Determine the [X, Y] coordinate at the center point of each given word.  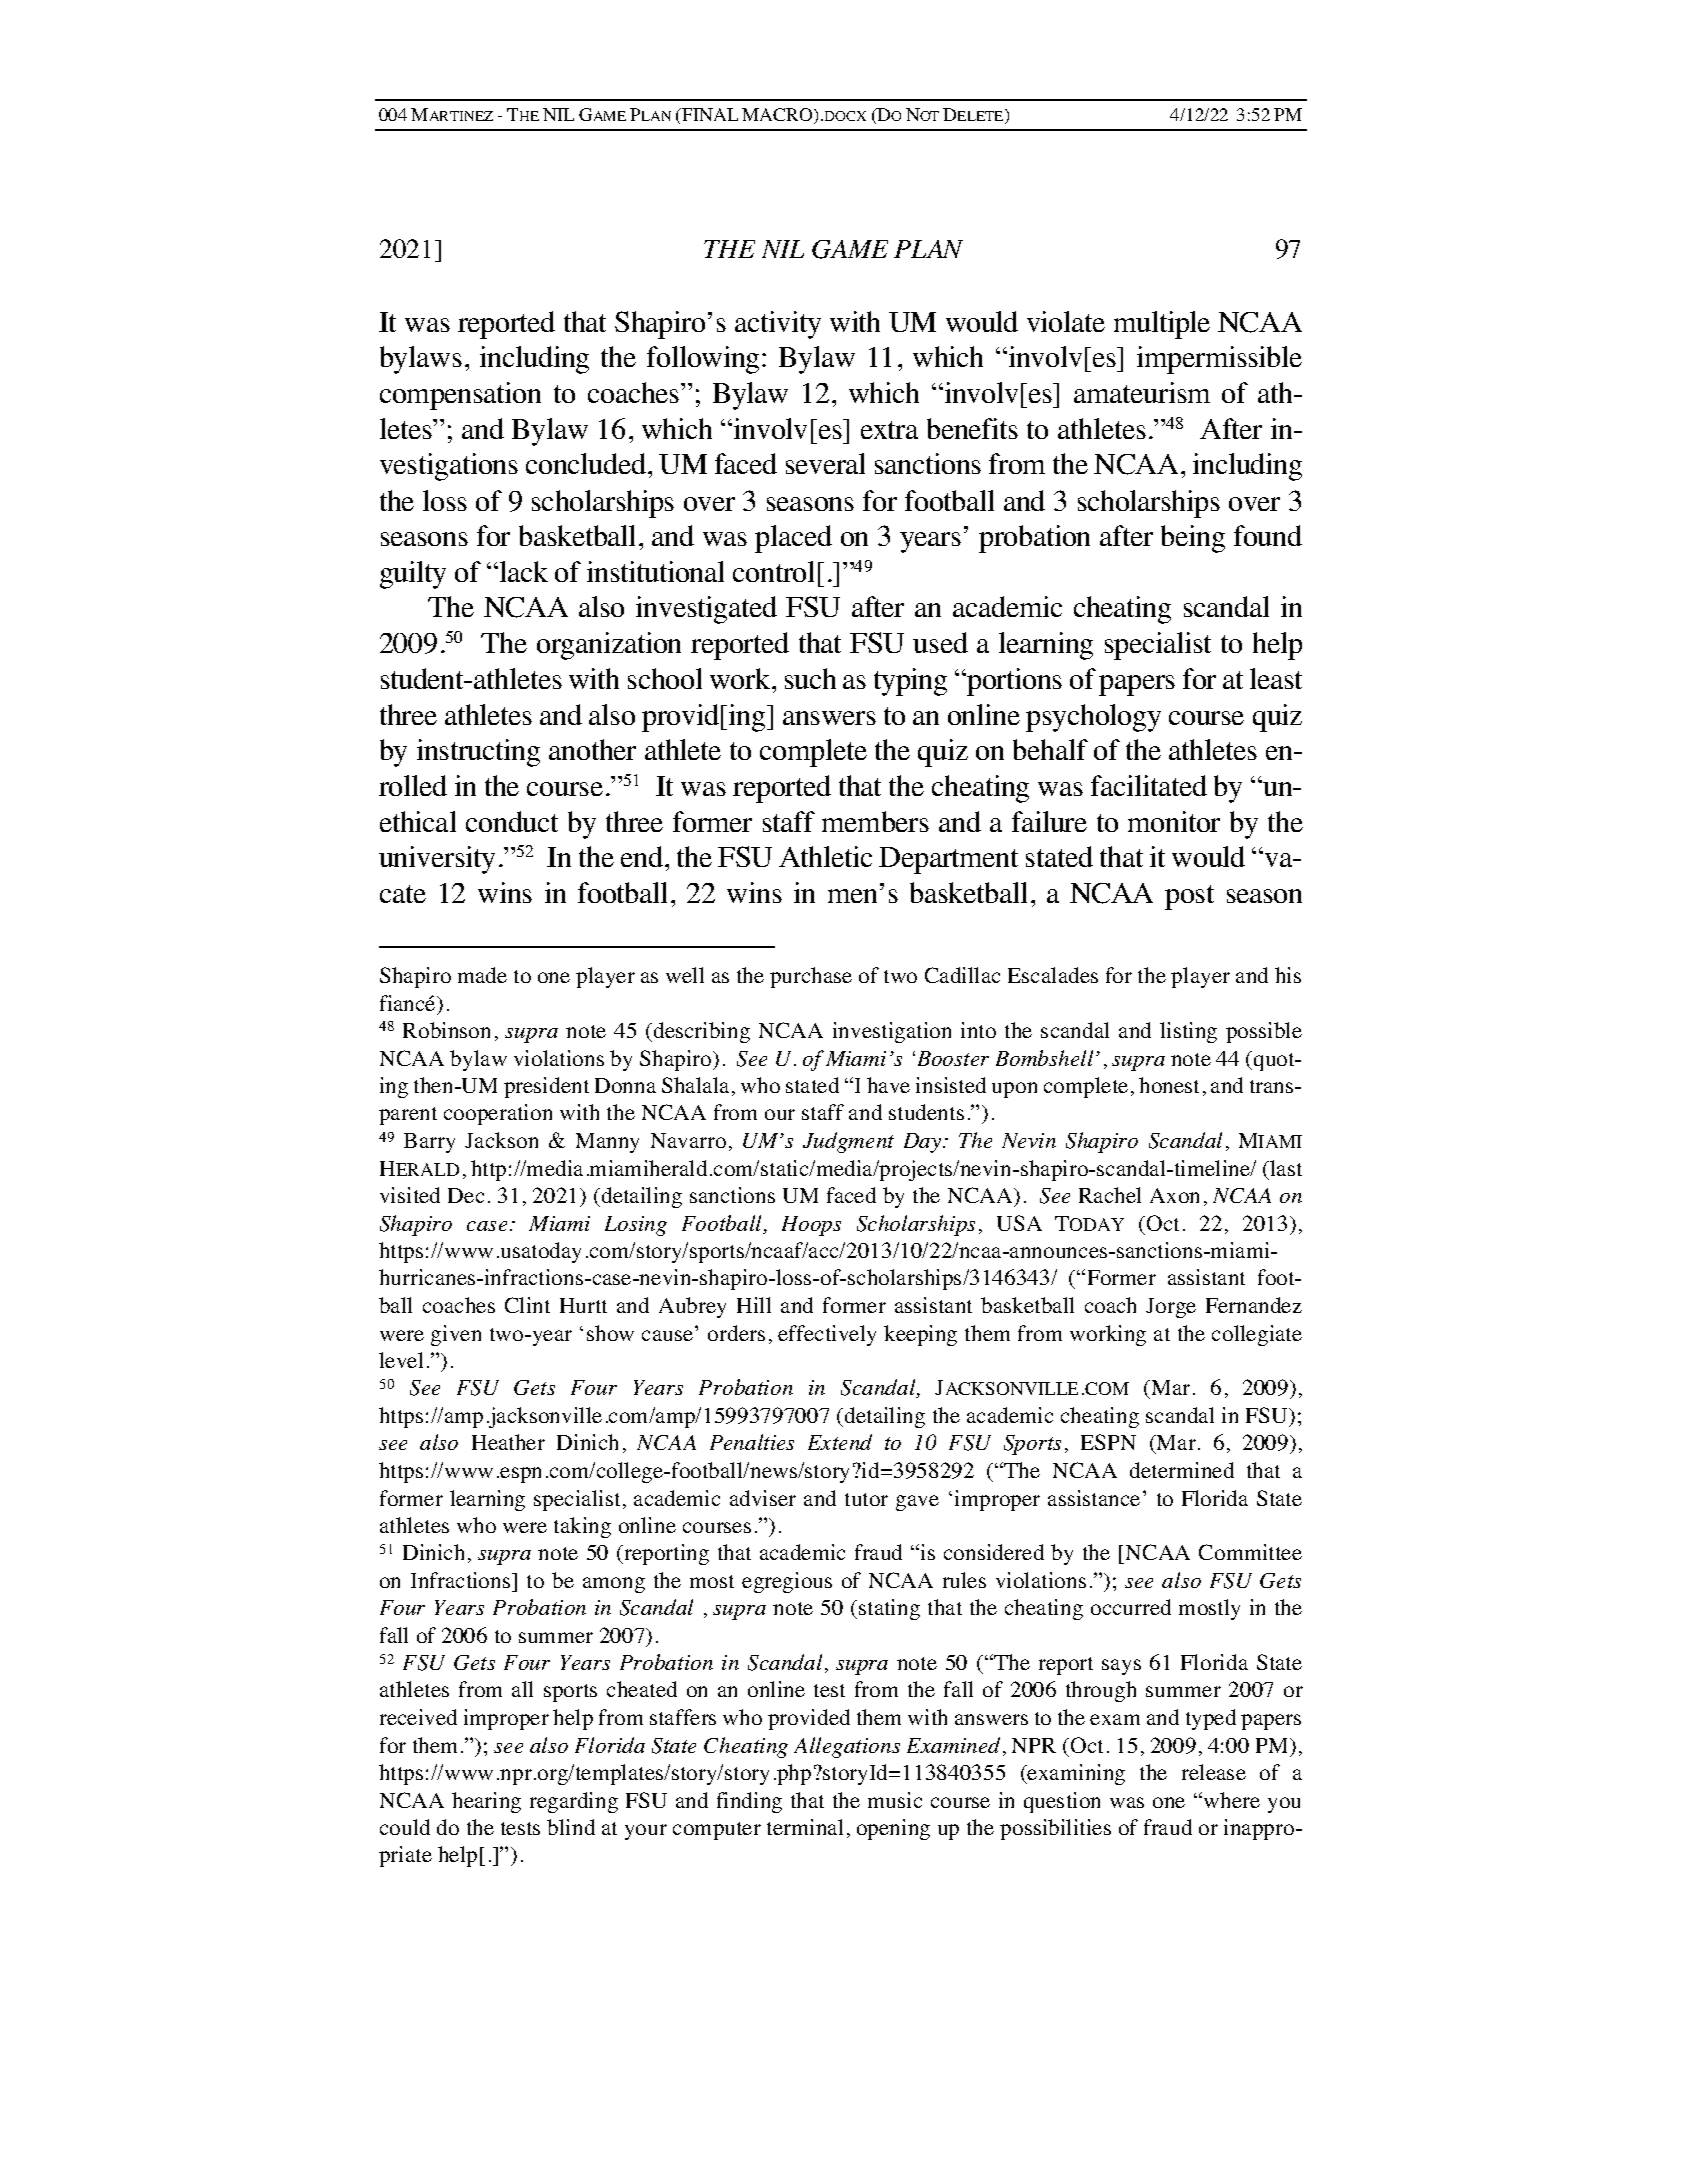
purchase [811, 977]
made [482, 975]
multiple [1162, 325]
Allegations [847, 1747]
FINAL [709, 114]
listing [1188, 1032]
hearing [486, 1802]
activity [778, 325]
